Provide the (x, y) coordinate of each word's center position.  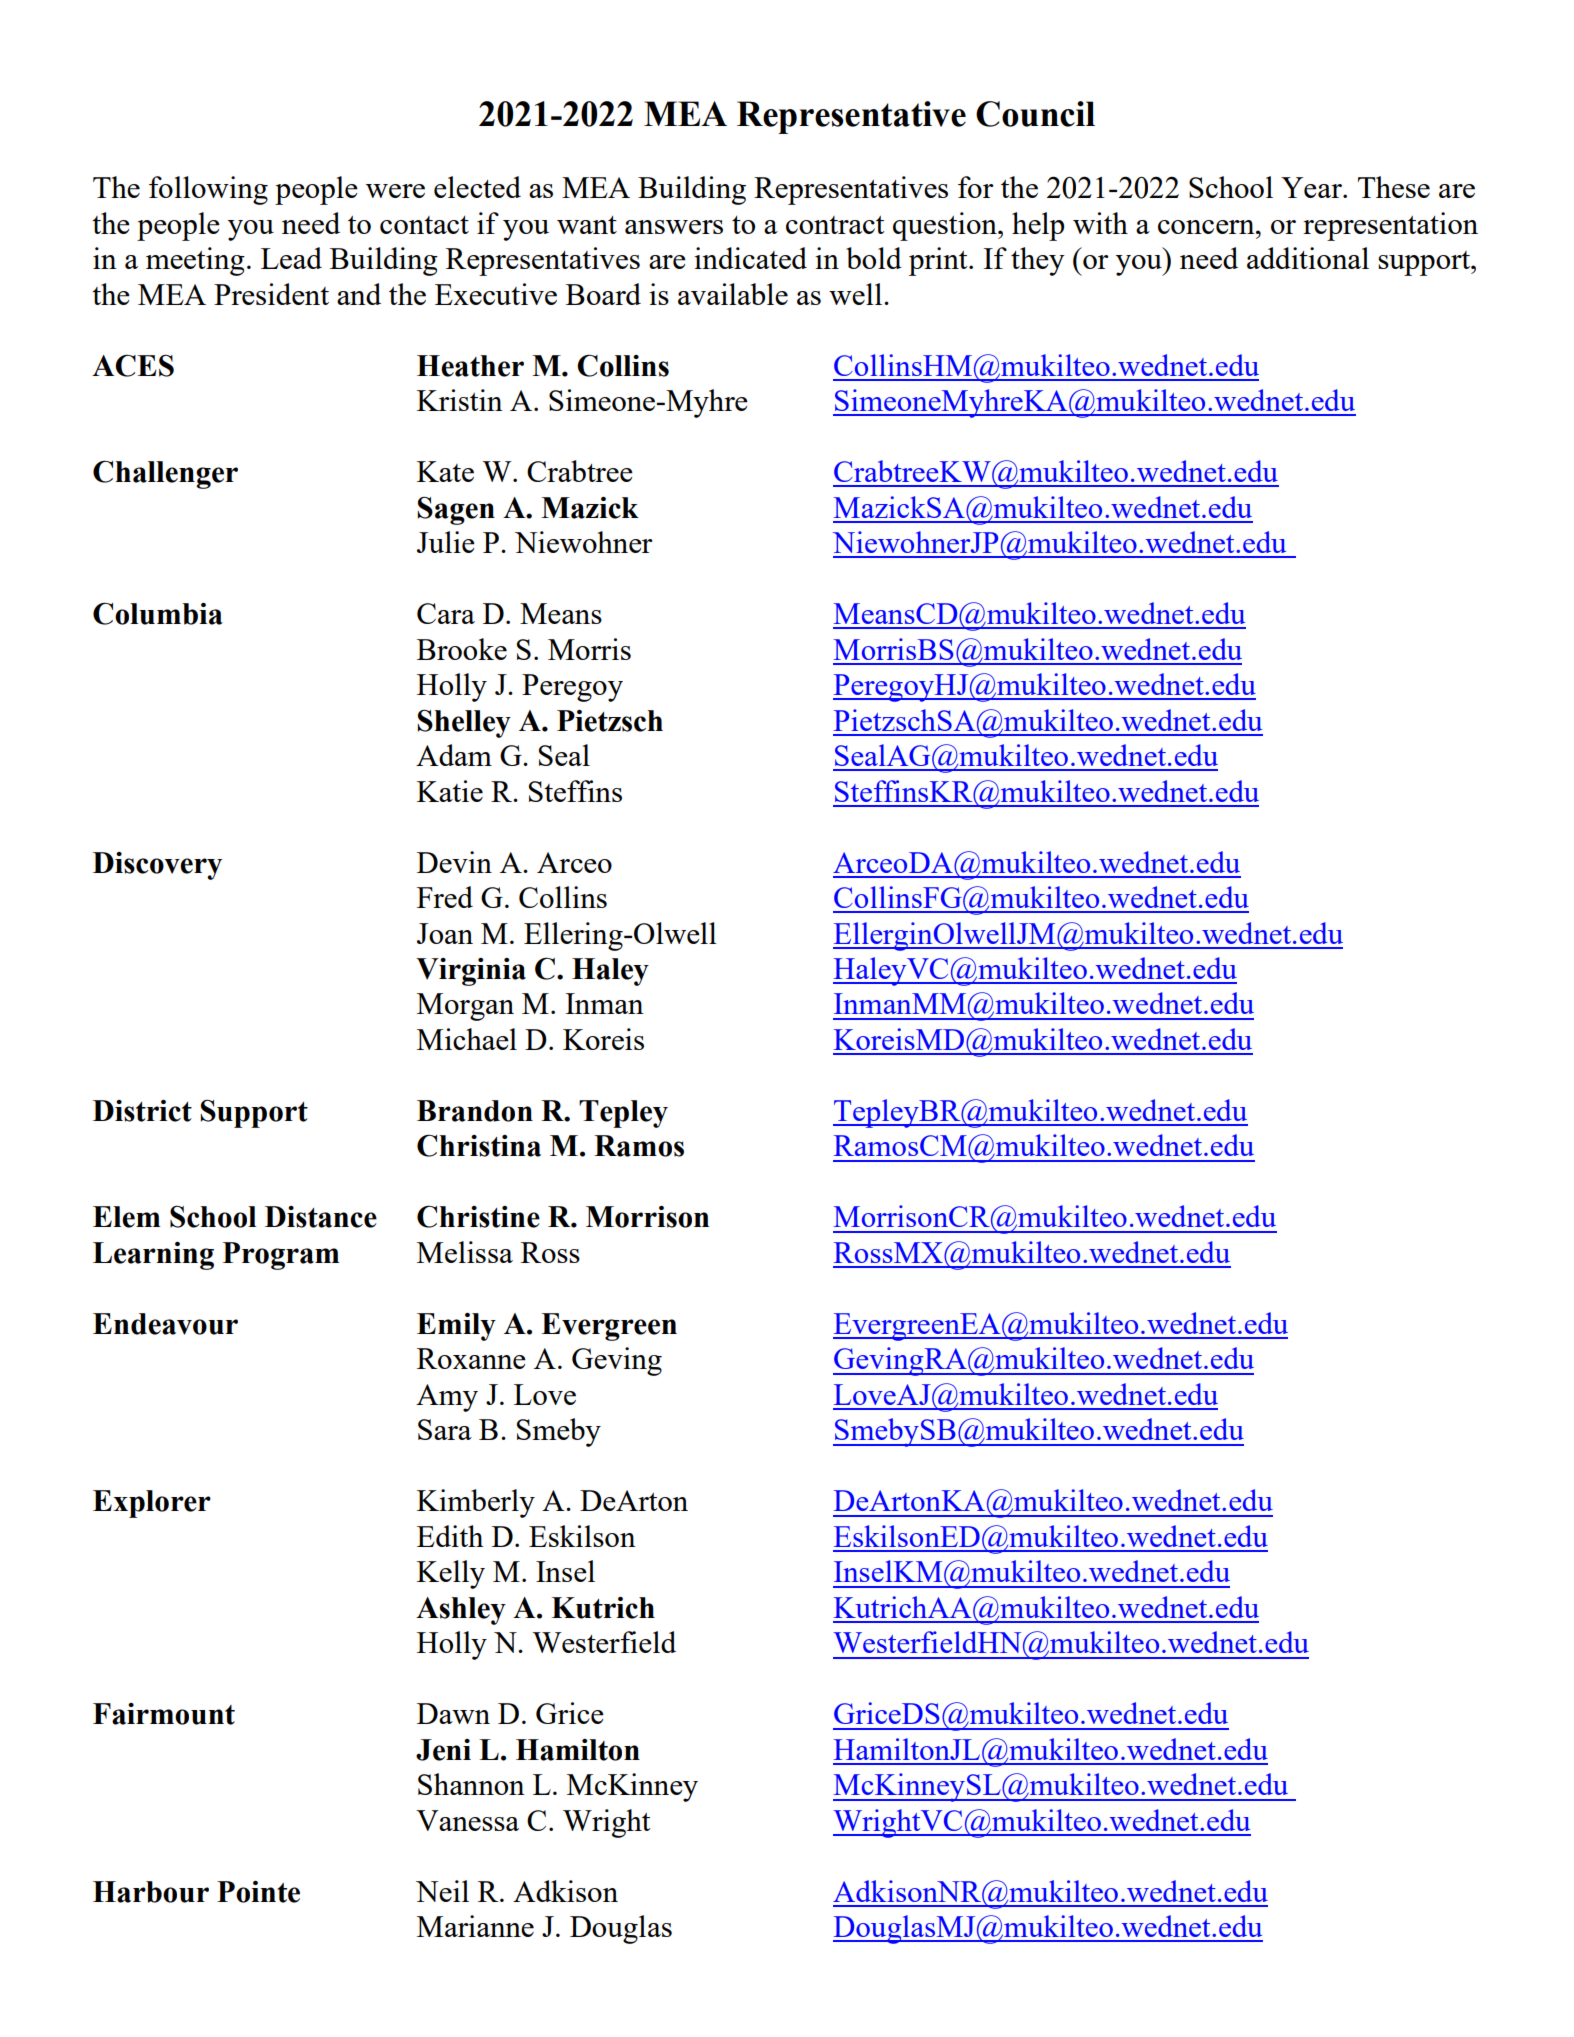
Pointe (258, 1892)
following (208, 190)
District (142, 1111)
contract (835, 225)
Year (1312, 187)
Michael (467, 1039)
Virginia (471, 972)
